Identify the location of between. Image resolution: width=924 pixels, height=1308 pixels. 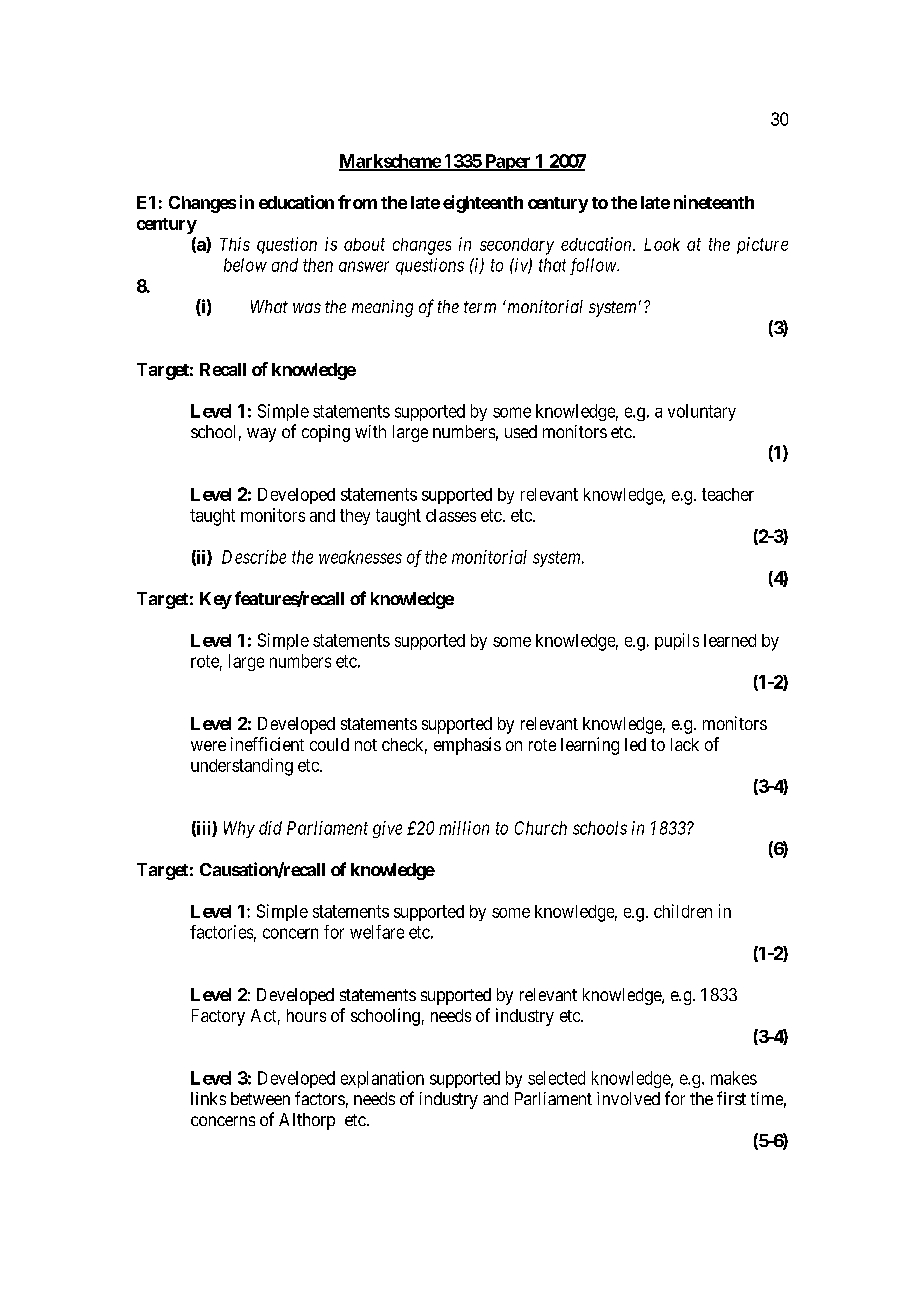
(260, 1098).
